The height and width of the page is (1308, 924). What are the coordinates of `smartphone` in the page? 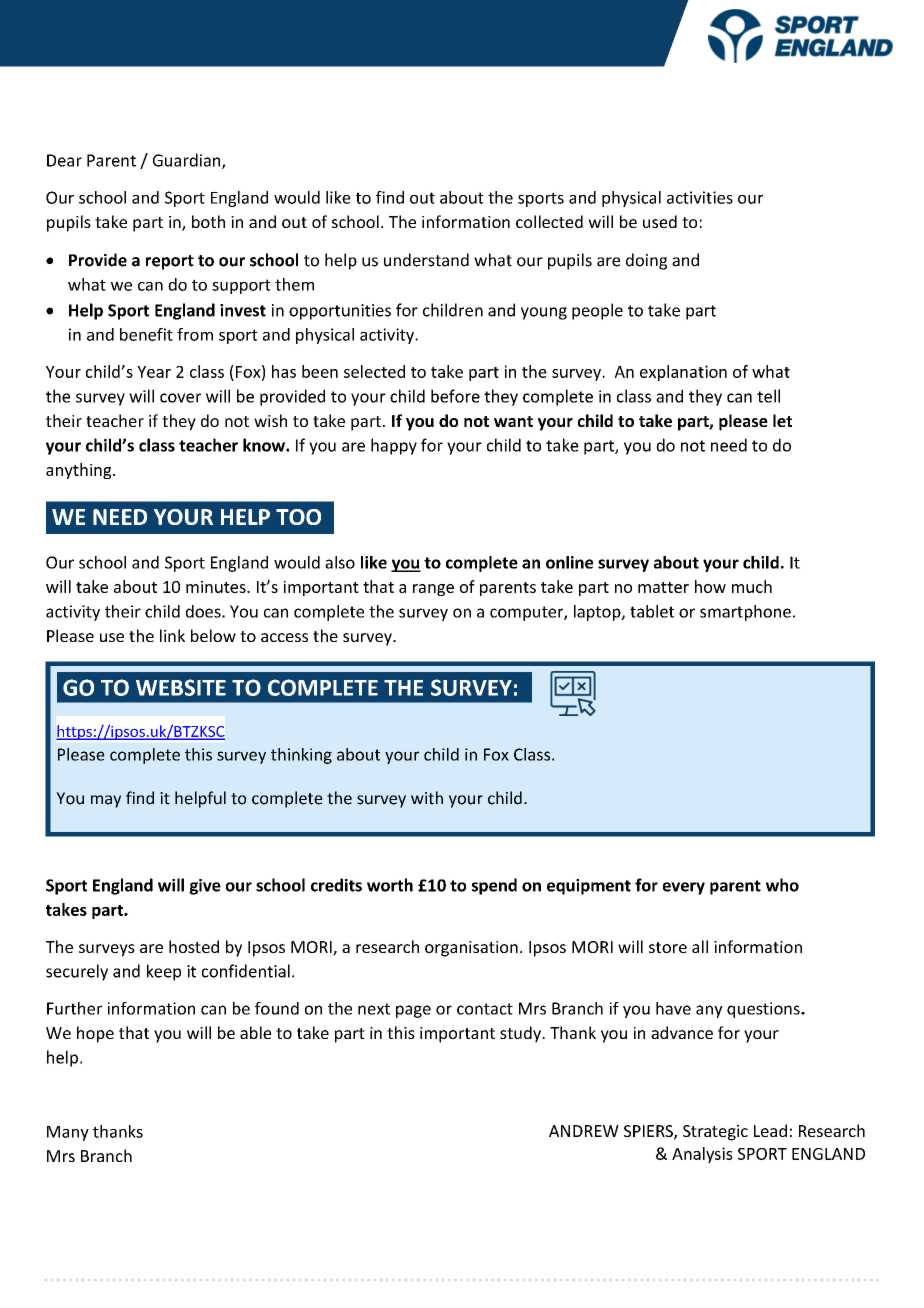 It's located at (745, 613).
